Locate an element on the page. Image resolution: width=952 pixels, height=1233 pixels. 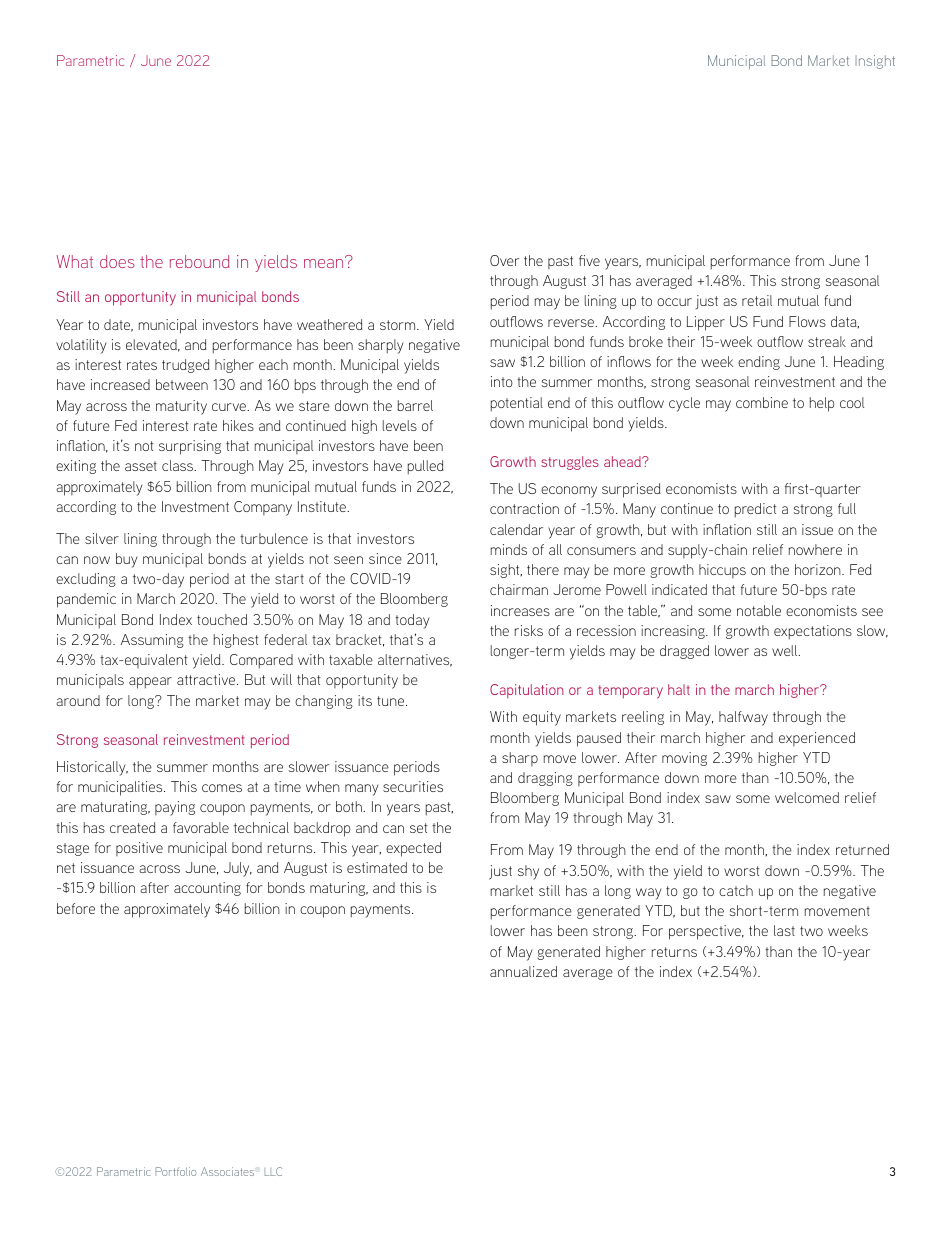
rebound is located at coordinates (200, 261).
